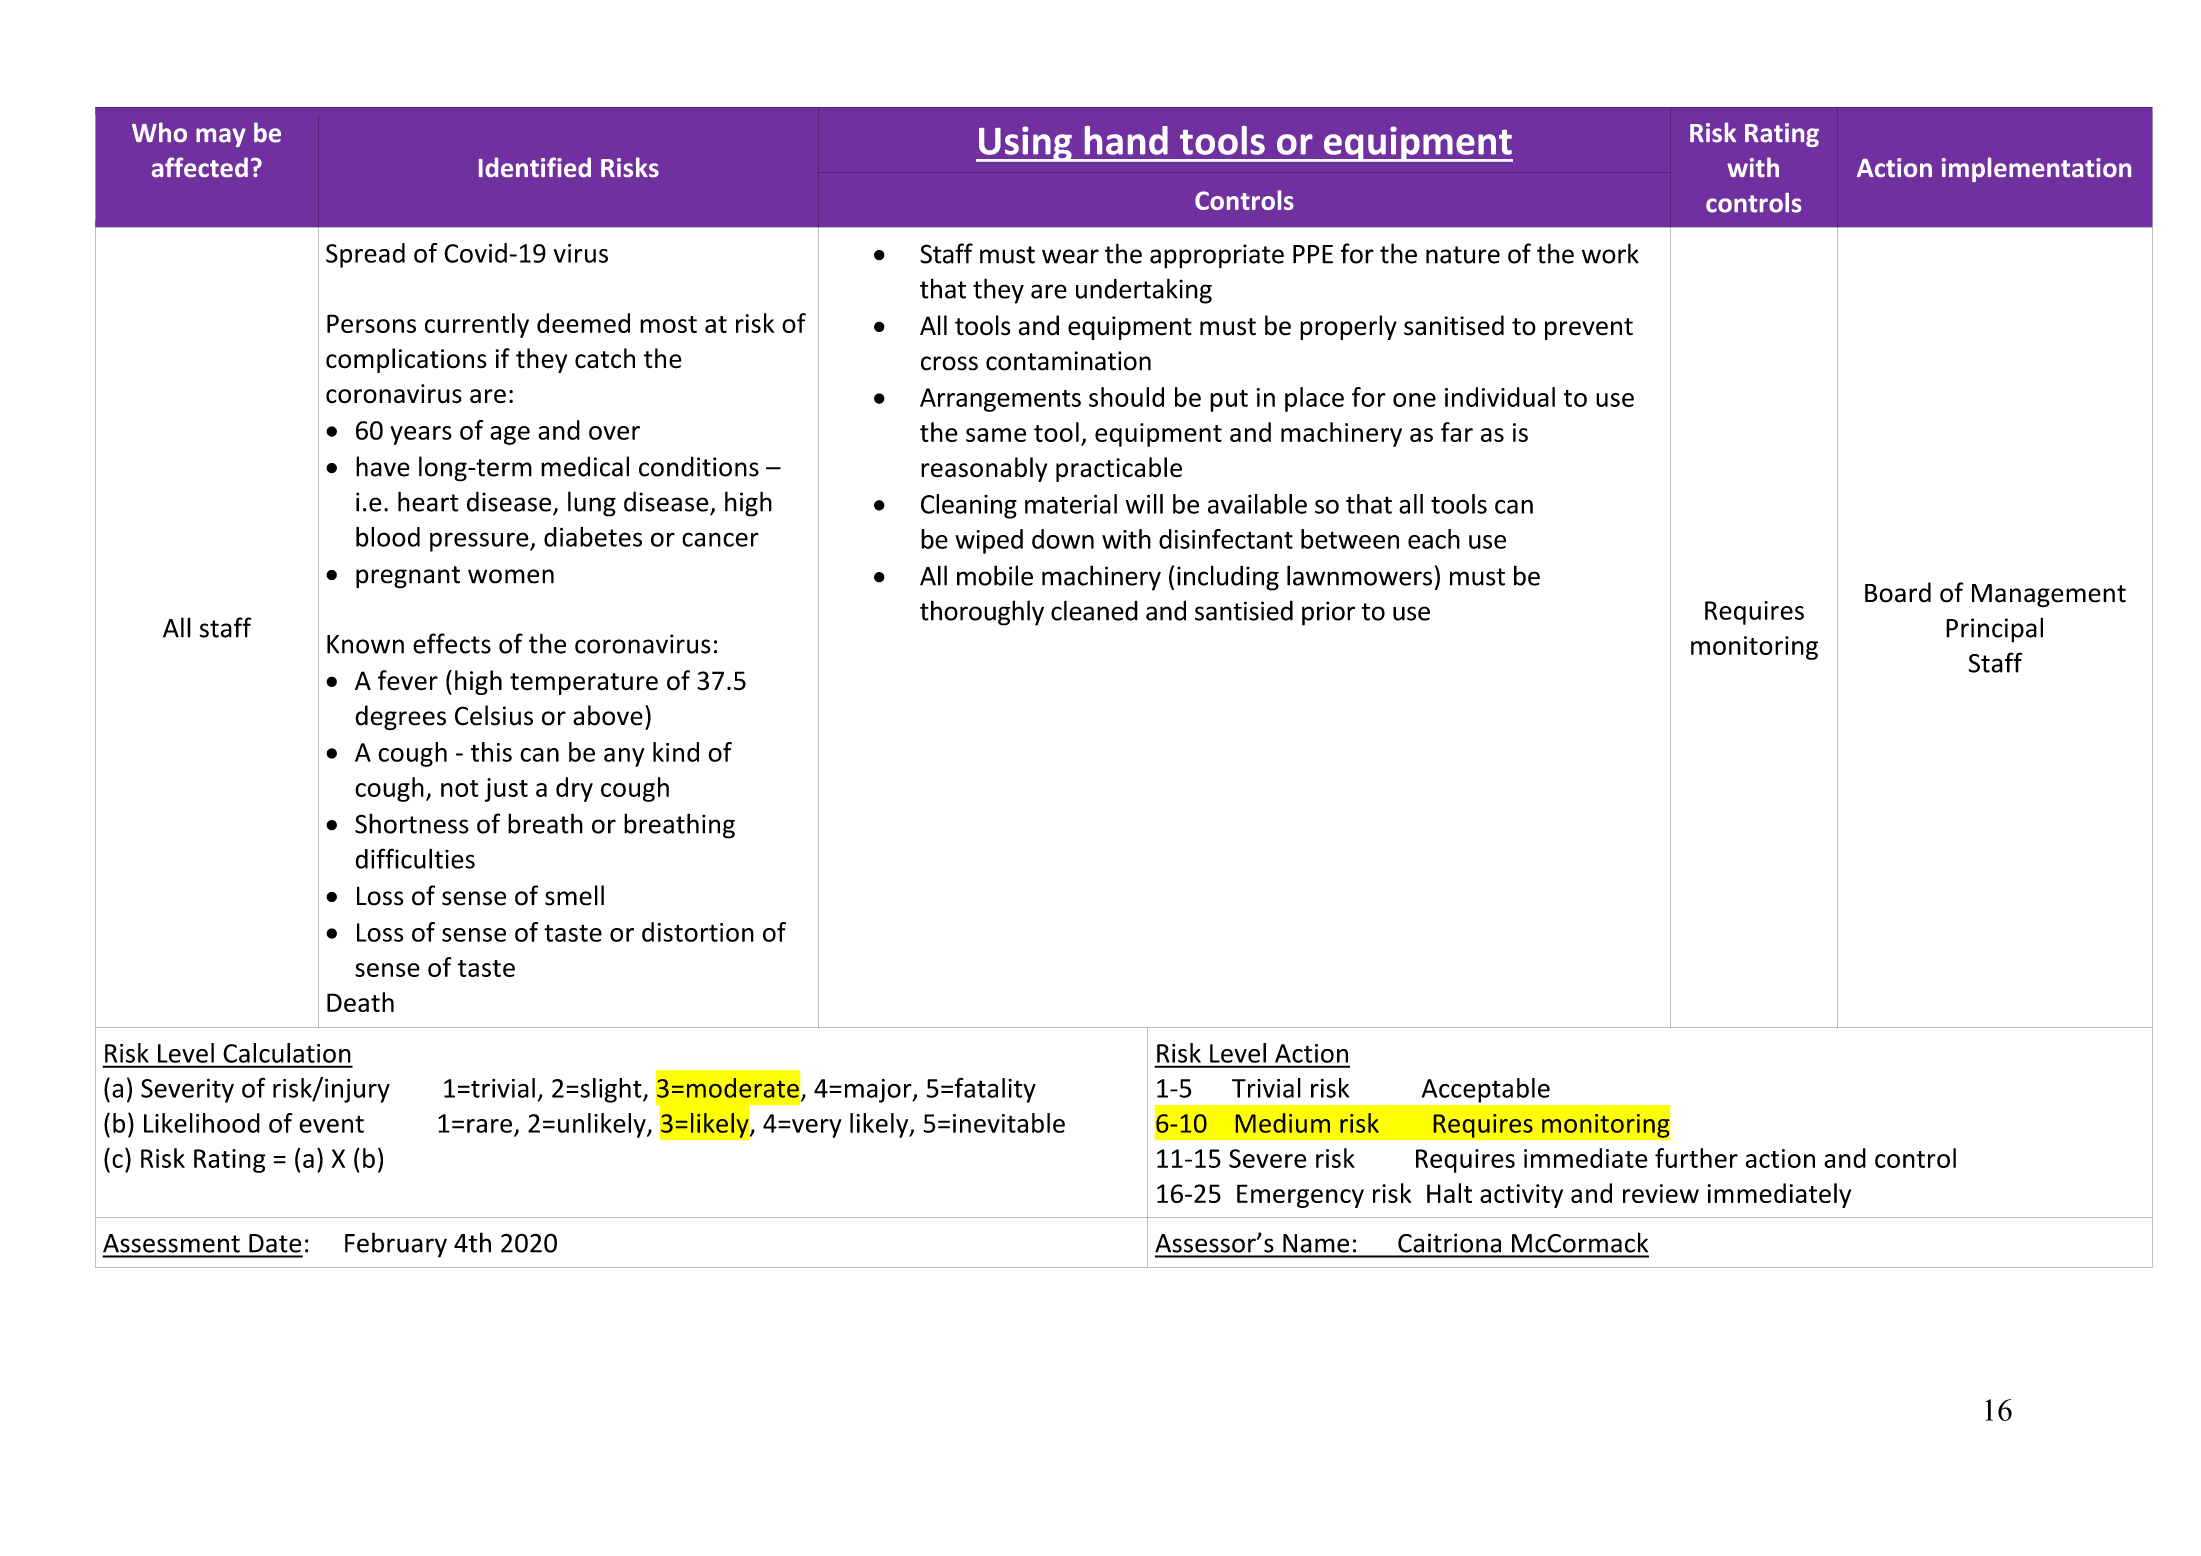  Describe the element at coordinates (698, 932) in the screenshot. I see `distortion` at that location.
